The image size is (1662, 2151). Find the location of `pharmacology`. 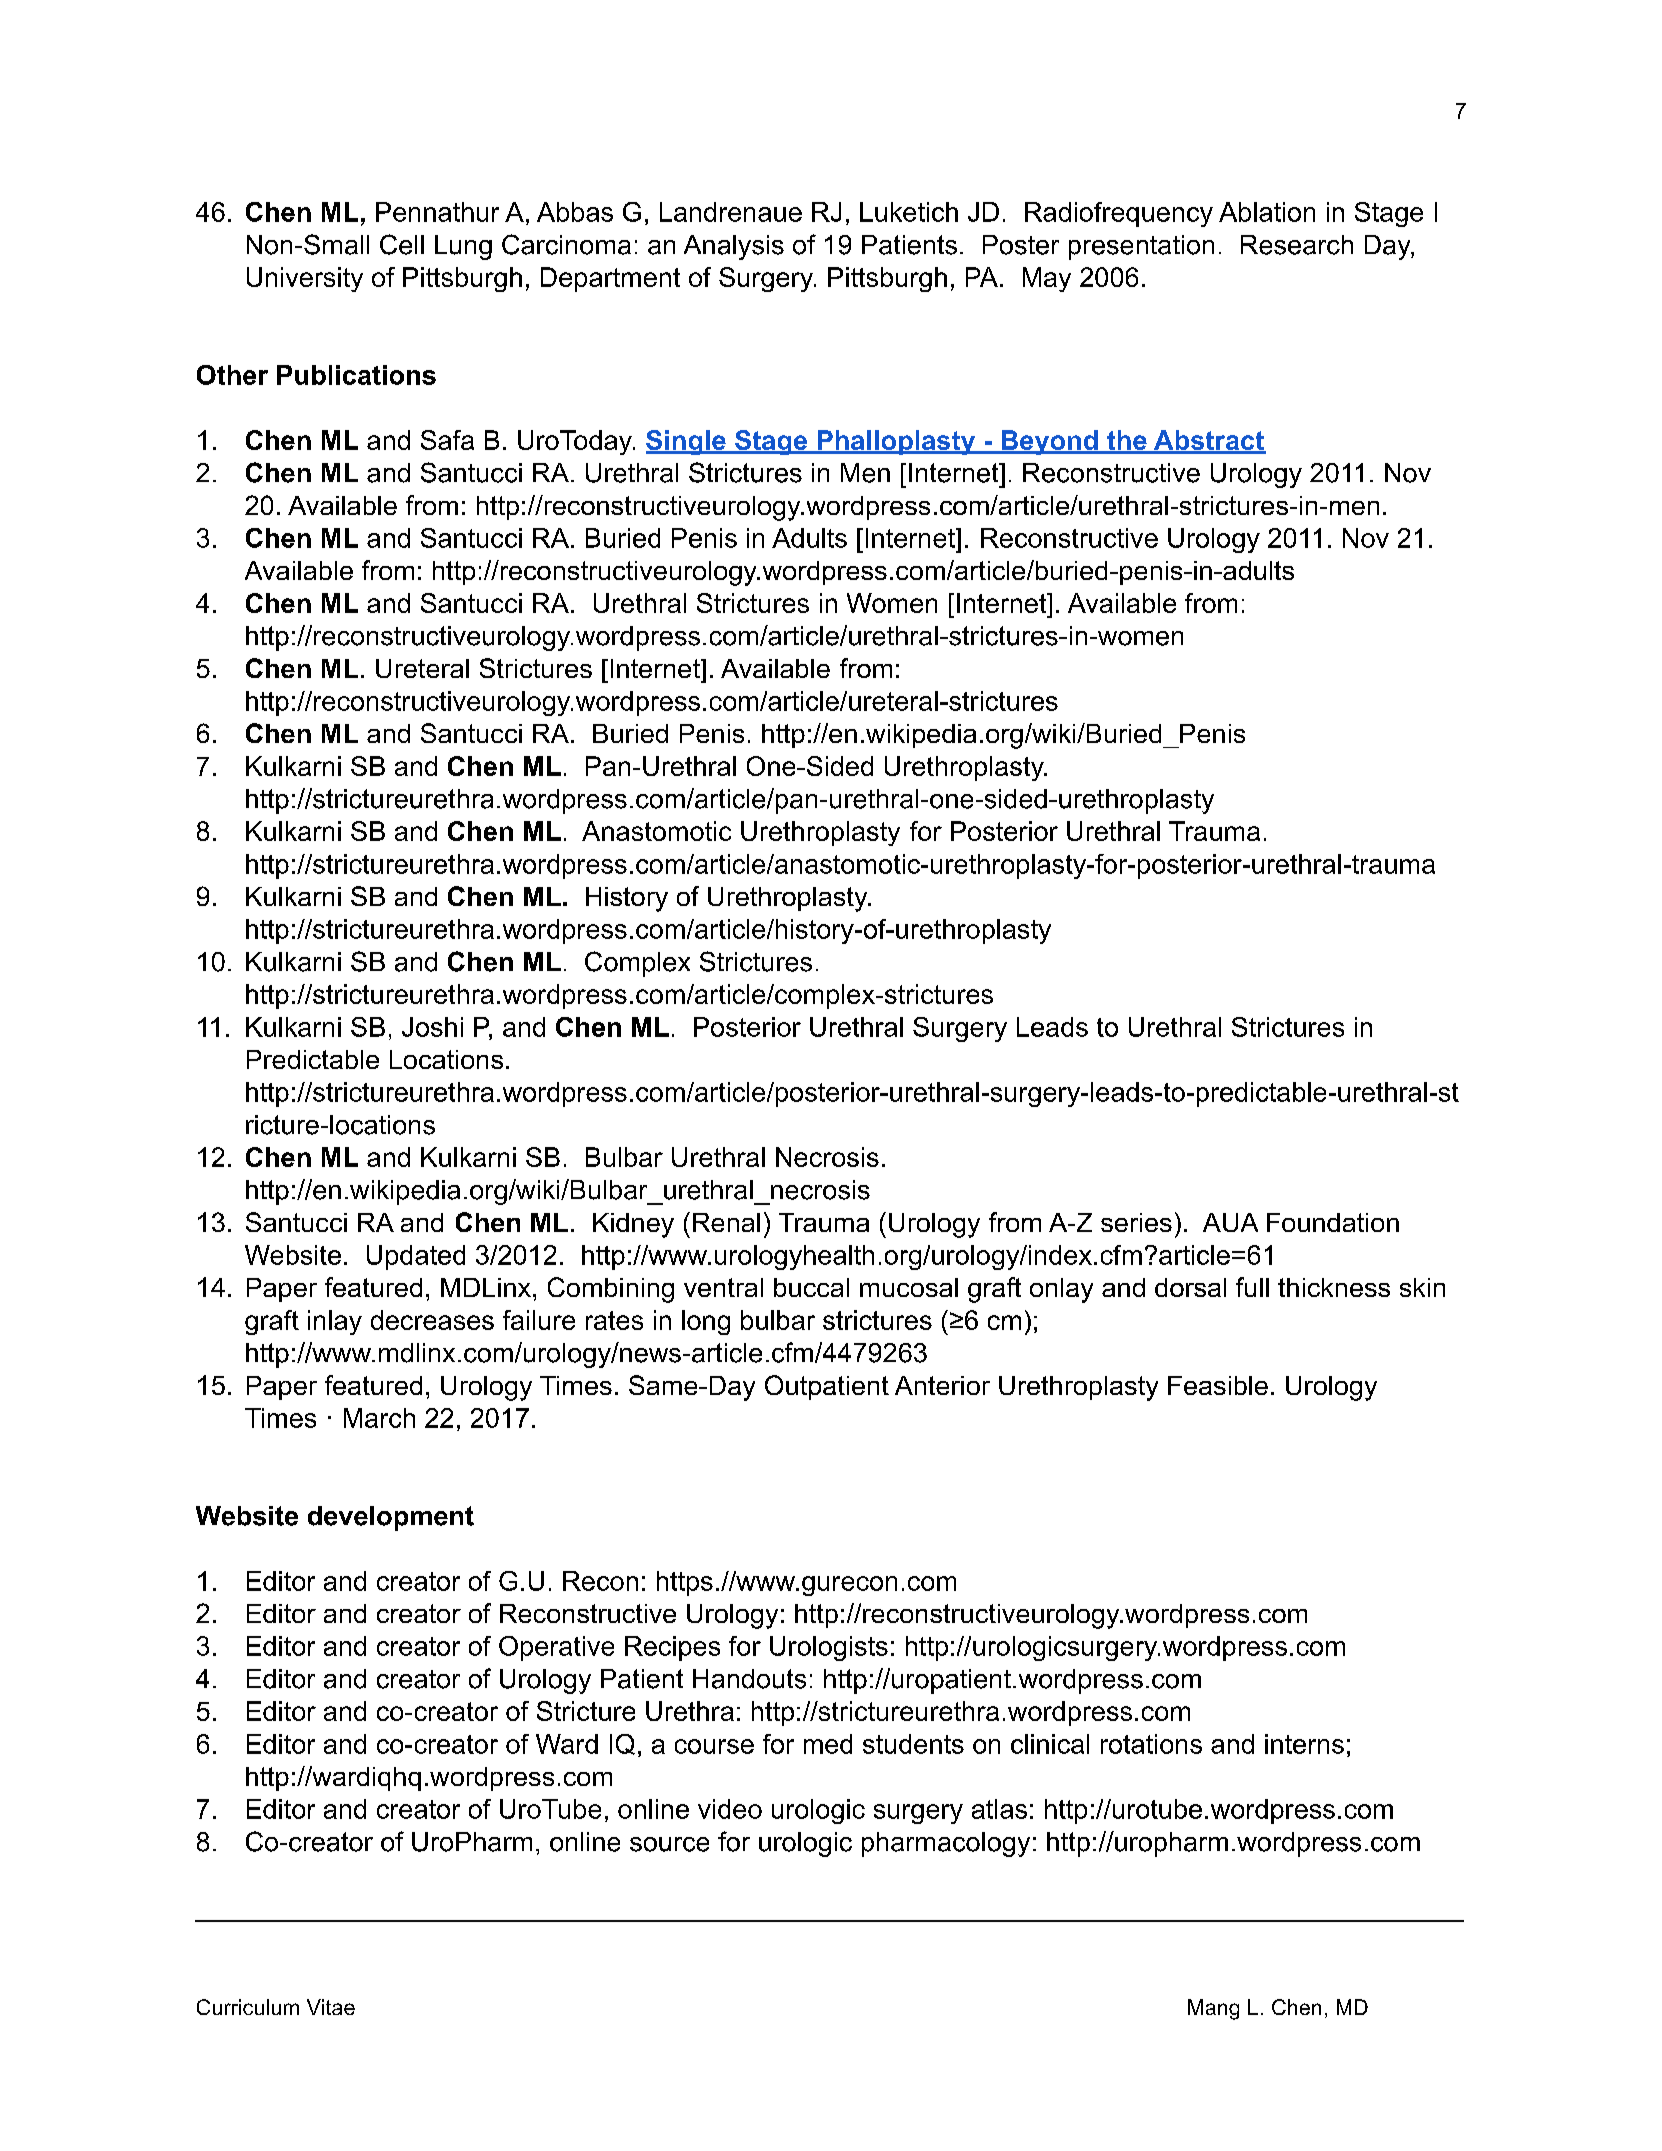

pharmacology is located at coordinates (946, 1844).
